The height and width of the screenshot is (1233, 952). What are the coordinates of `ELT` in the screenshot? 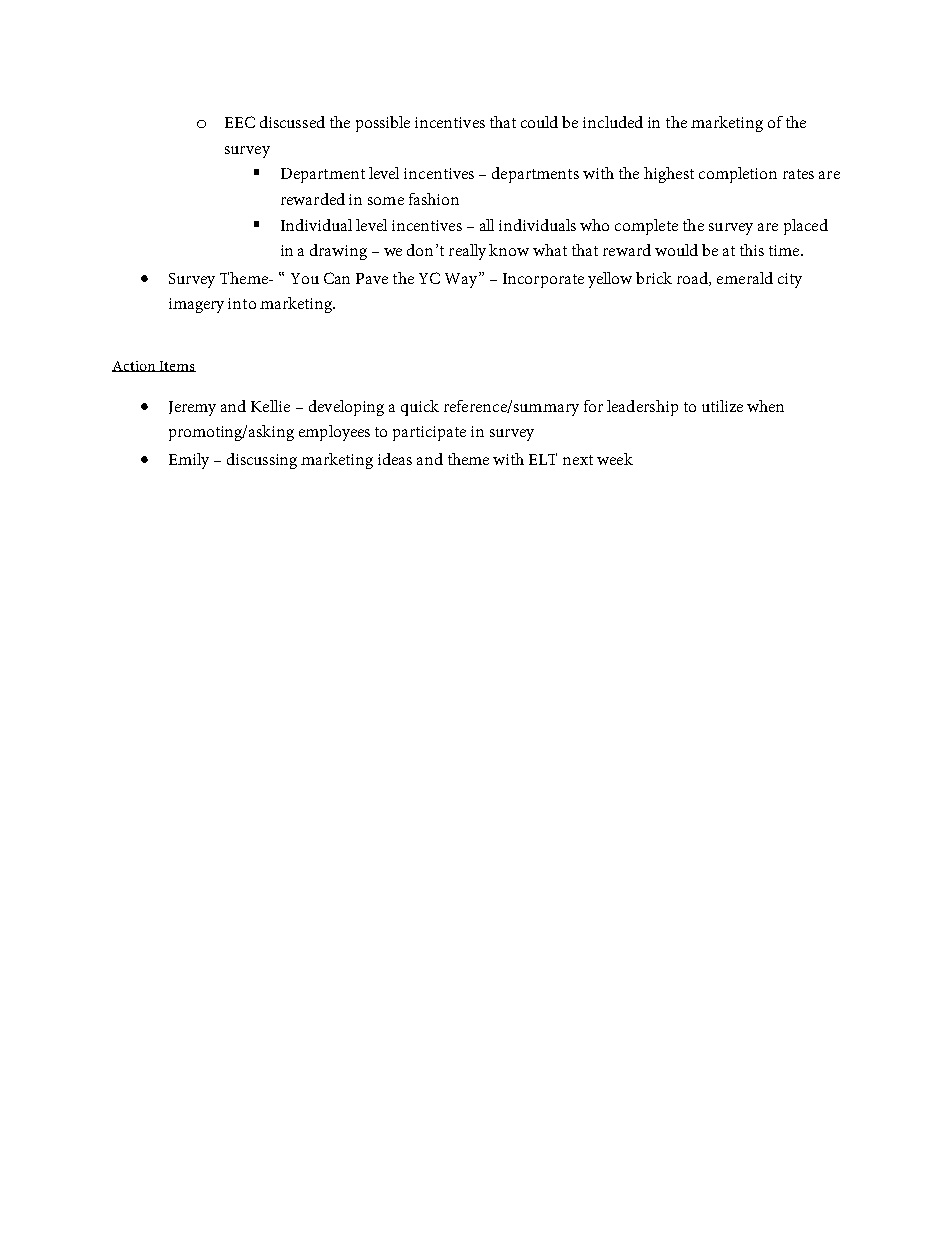 It's located at (543, 459).
